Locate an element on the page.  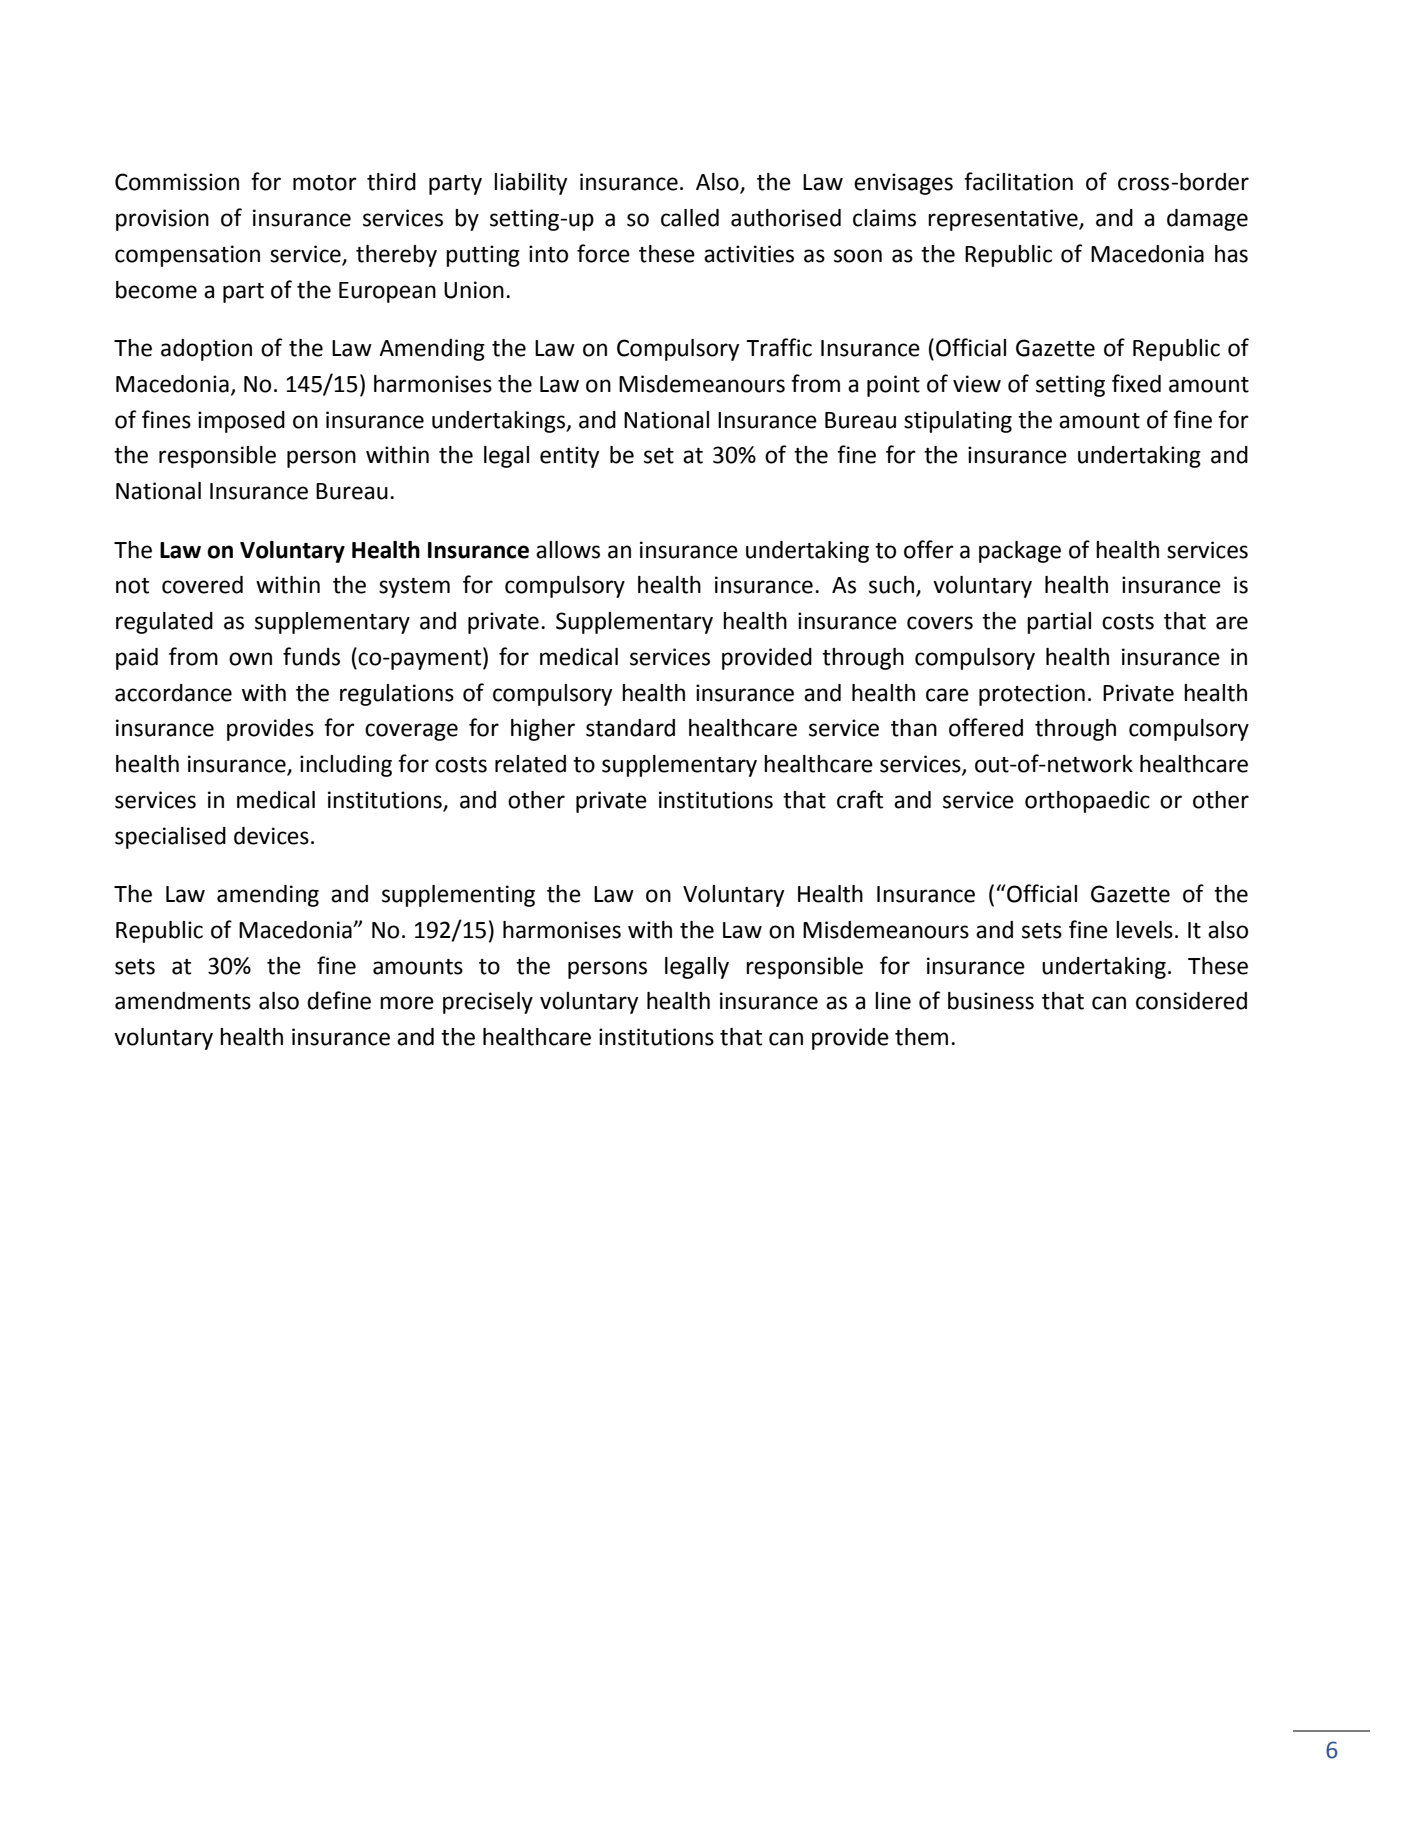
adoption is located at coordinates (206, 350).
